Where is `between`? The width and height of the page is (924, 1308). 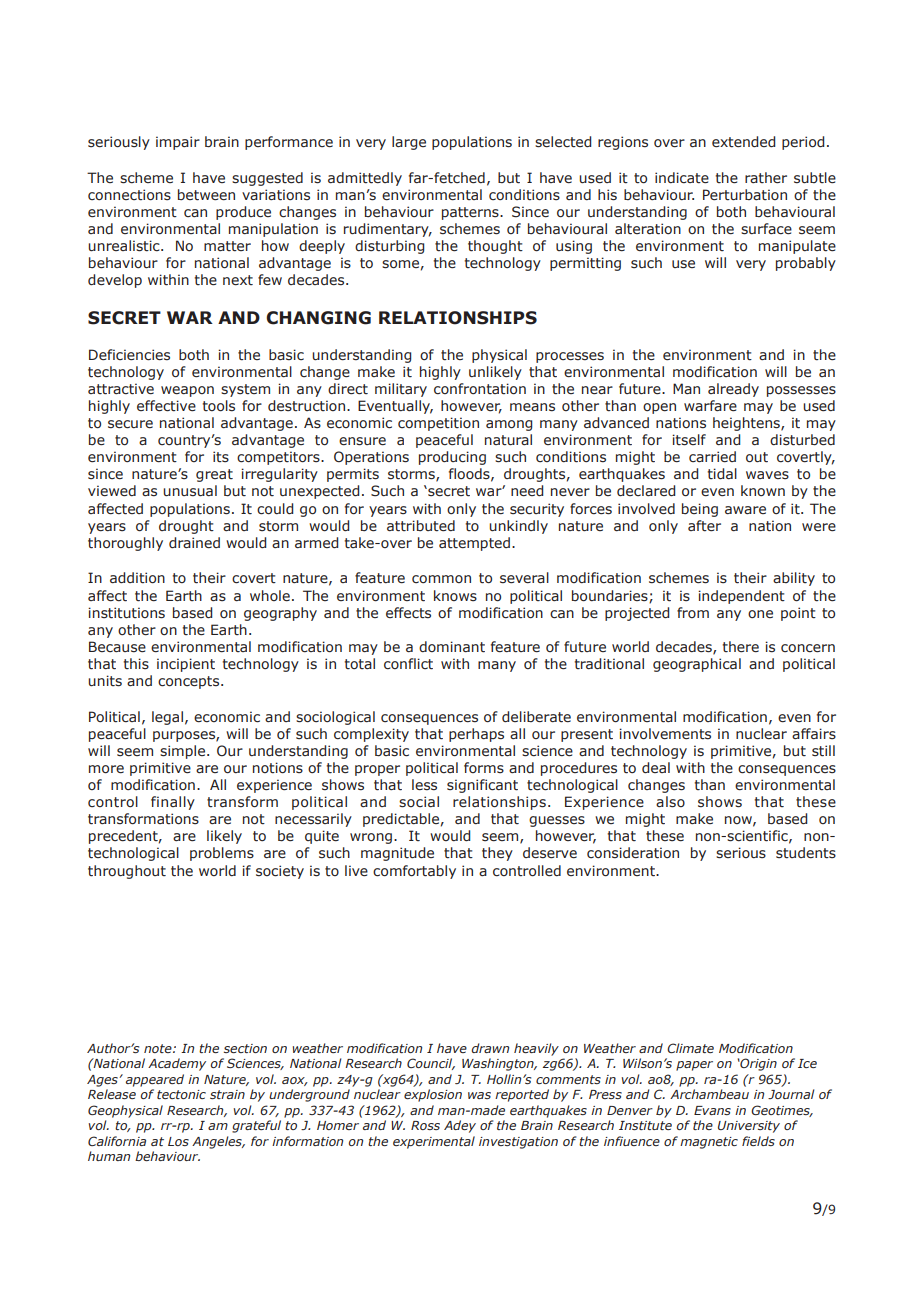
between is located at coordinates (206, 195).
